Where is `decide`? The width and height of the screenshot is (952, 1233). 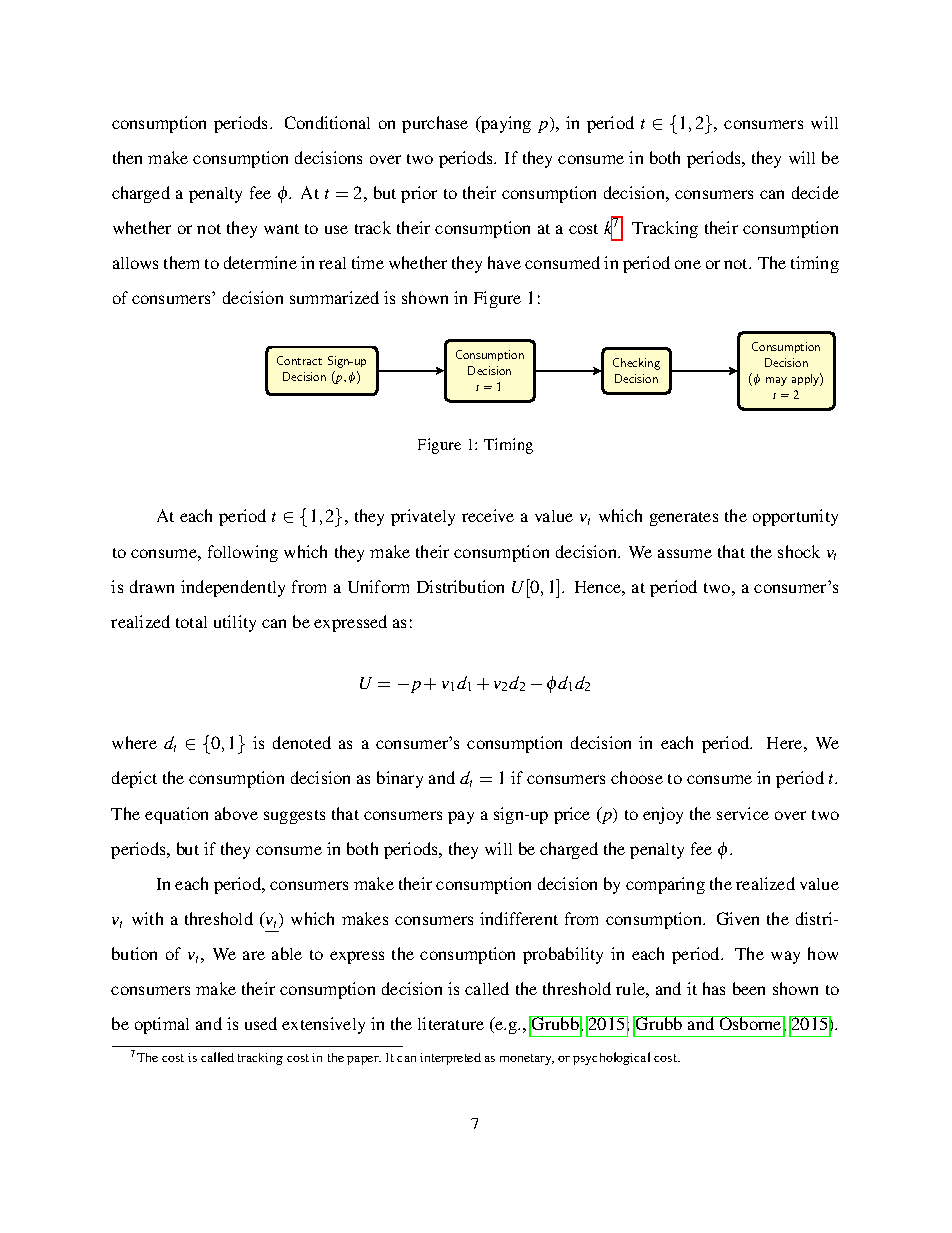
decide is located at coordinates (815, 192).
